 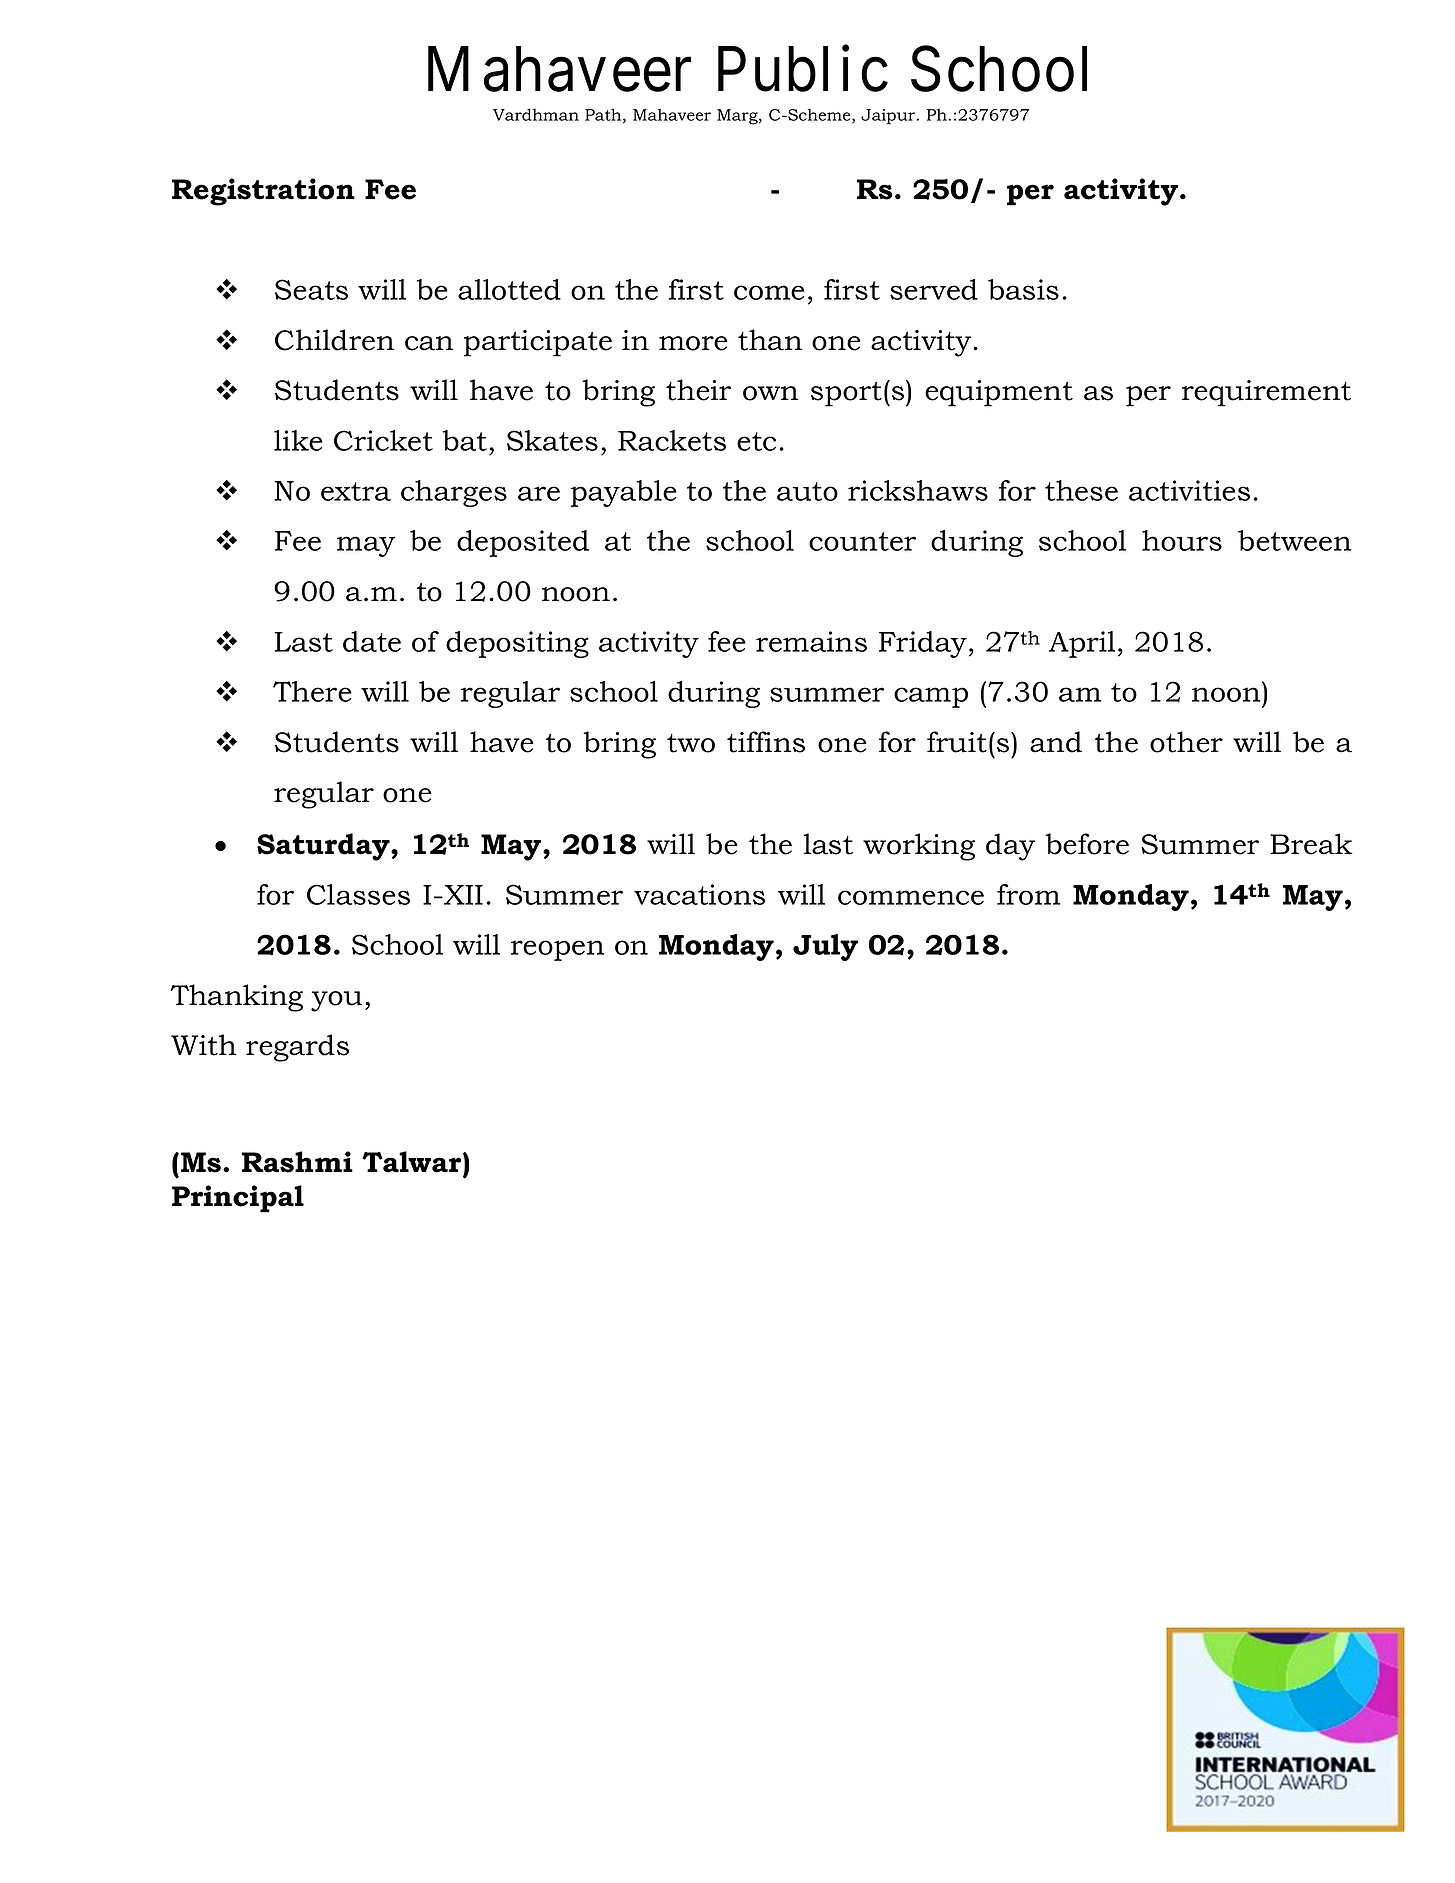 I want to click on other, so click(x=1186, y=742).
